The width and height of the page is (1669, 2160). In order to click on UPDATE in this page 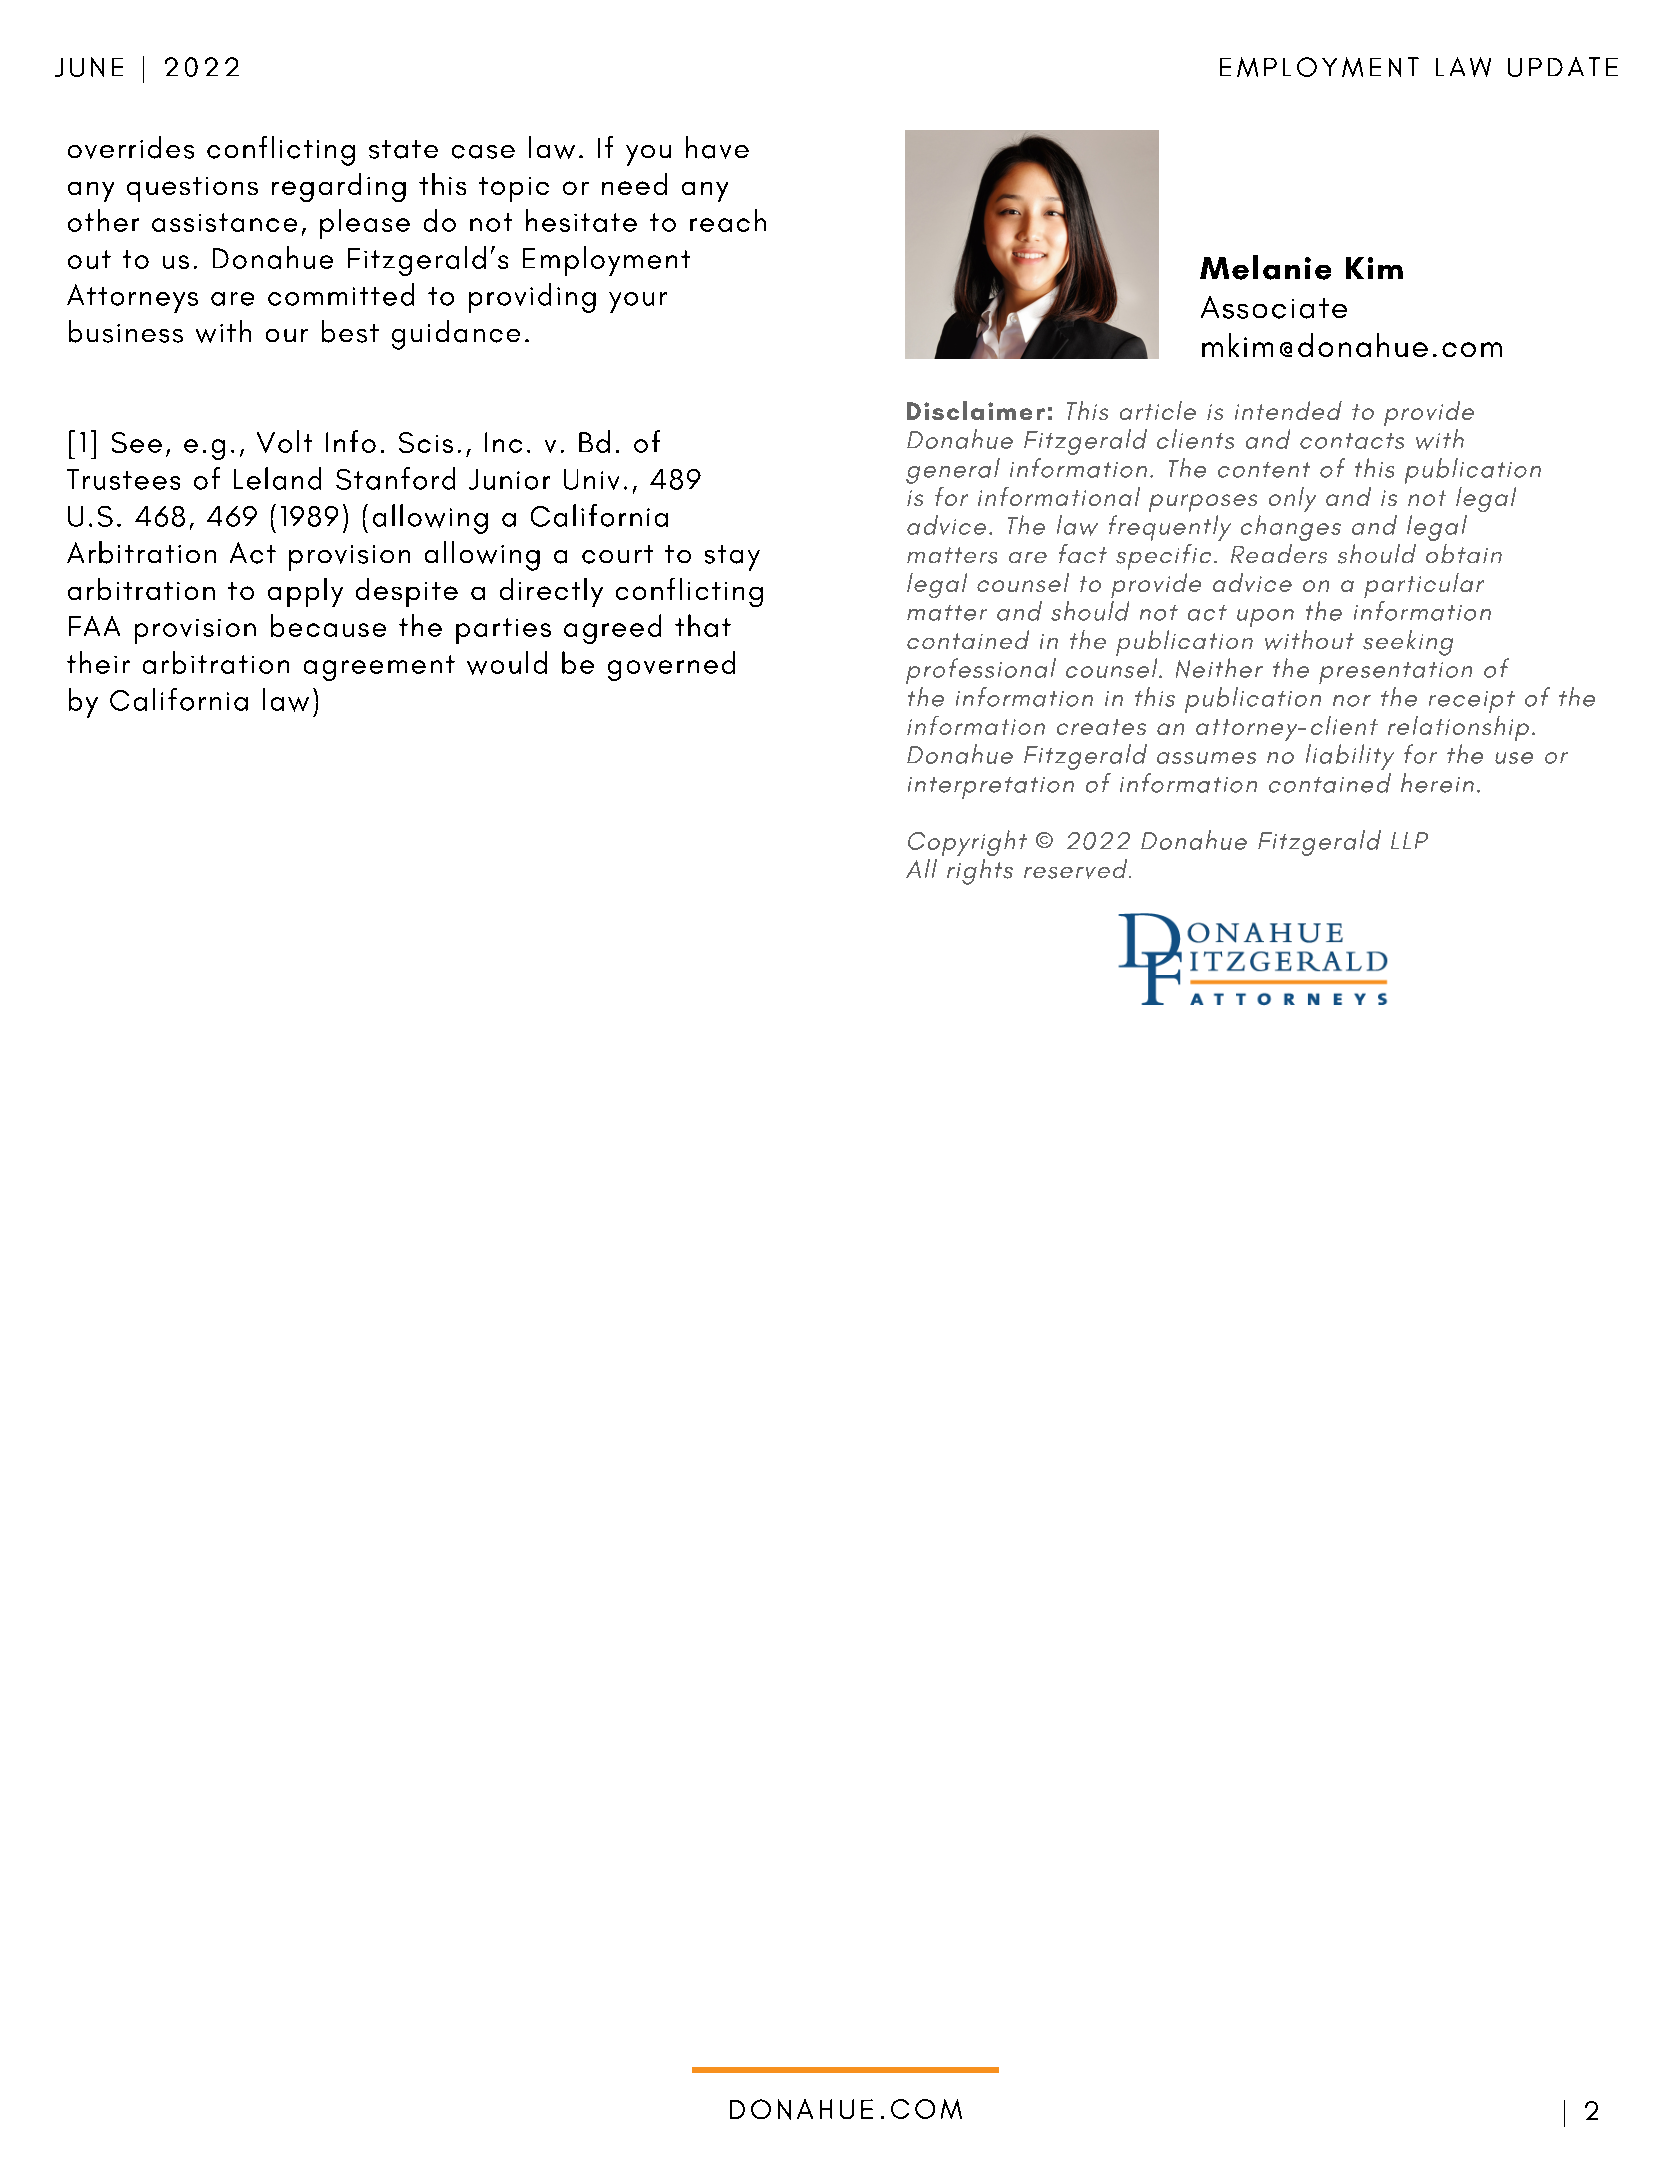, I will do `click(1563, 67)`.
